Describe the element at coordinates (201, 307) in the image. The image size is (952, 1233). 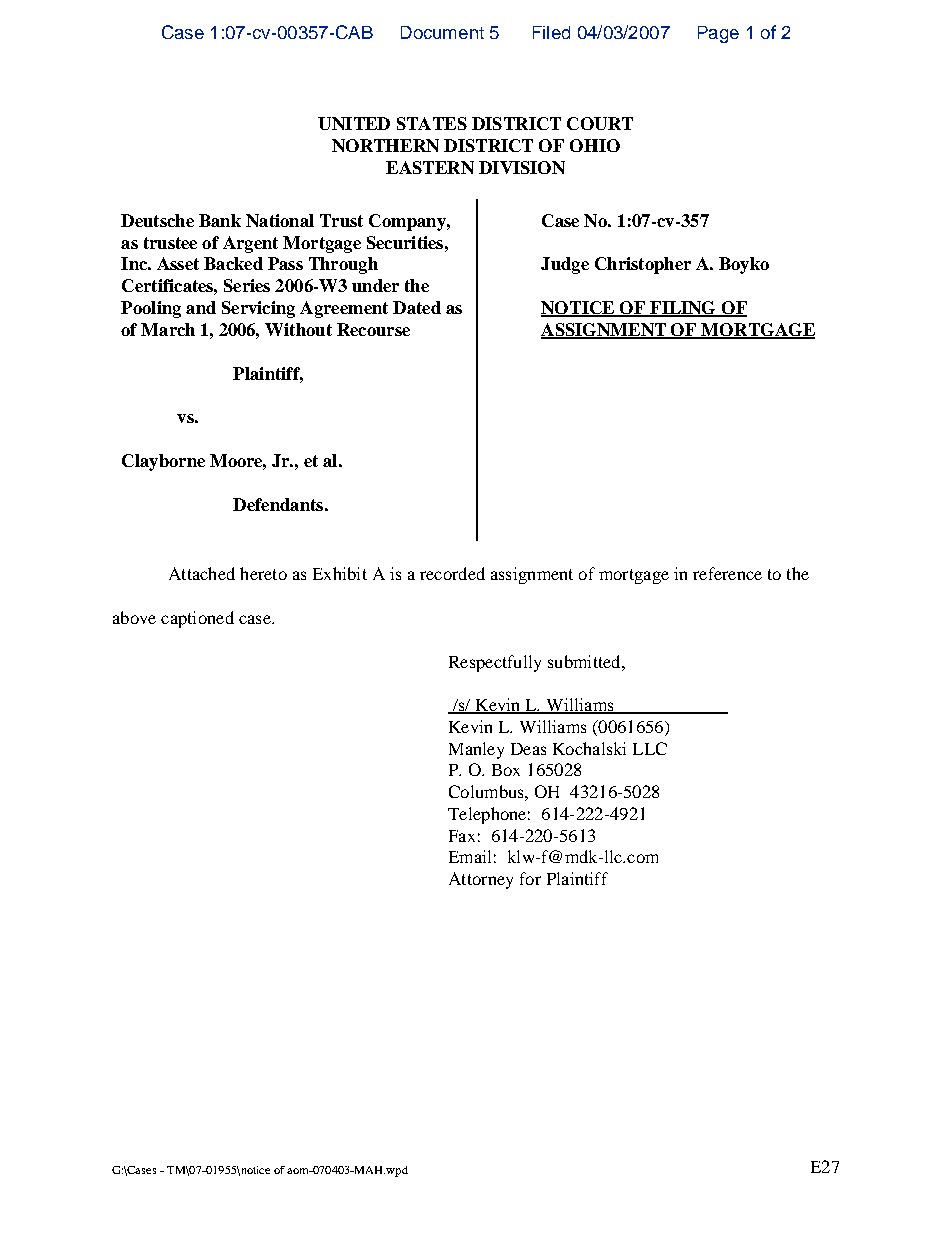
I see `and` at that location.
